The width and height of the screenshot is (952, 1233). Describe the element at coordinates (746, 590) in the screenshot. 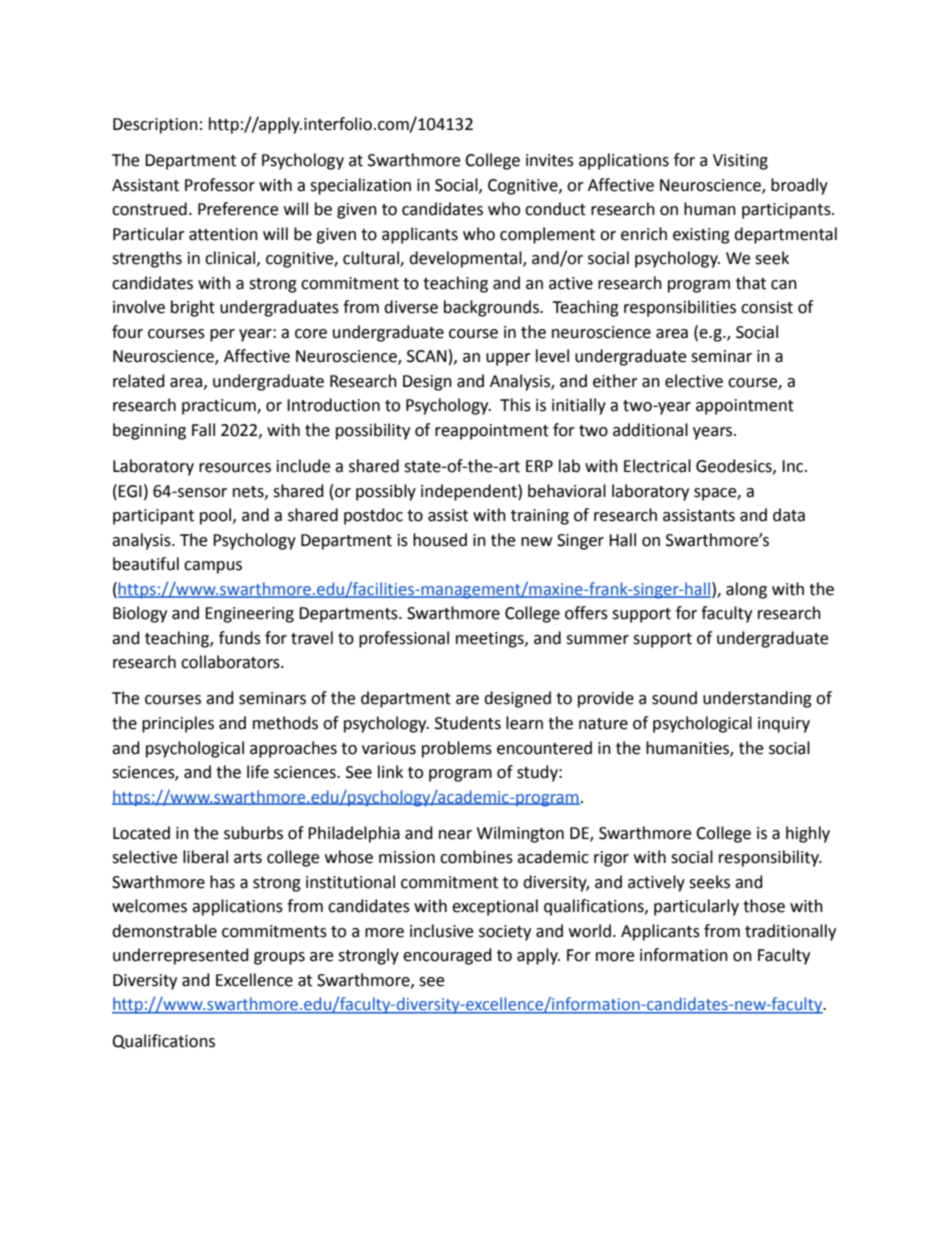

I see `along` at that location.
